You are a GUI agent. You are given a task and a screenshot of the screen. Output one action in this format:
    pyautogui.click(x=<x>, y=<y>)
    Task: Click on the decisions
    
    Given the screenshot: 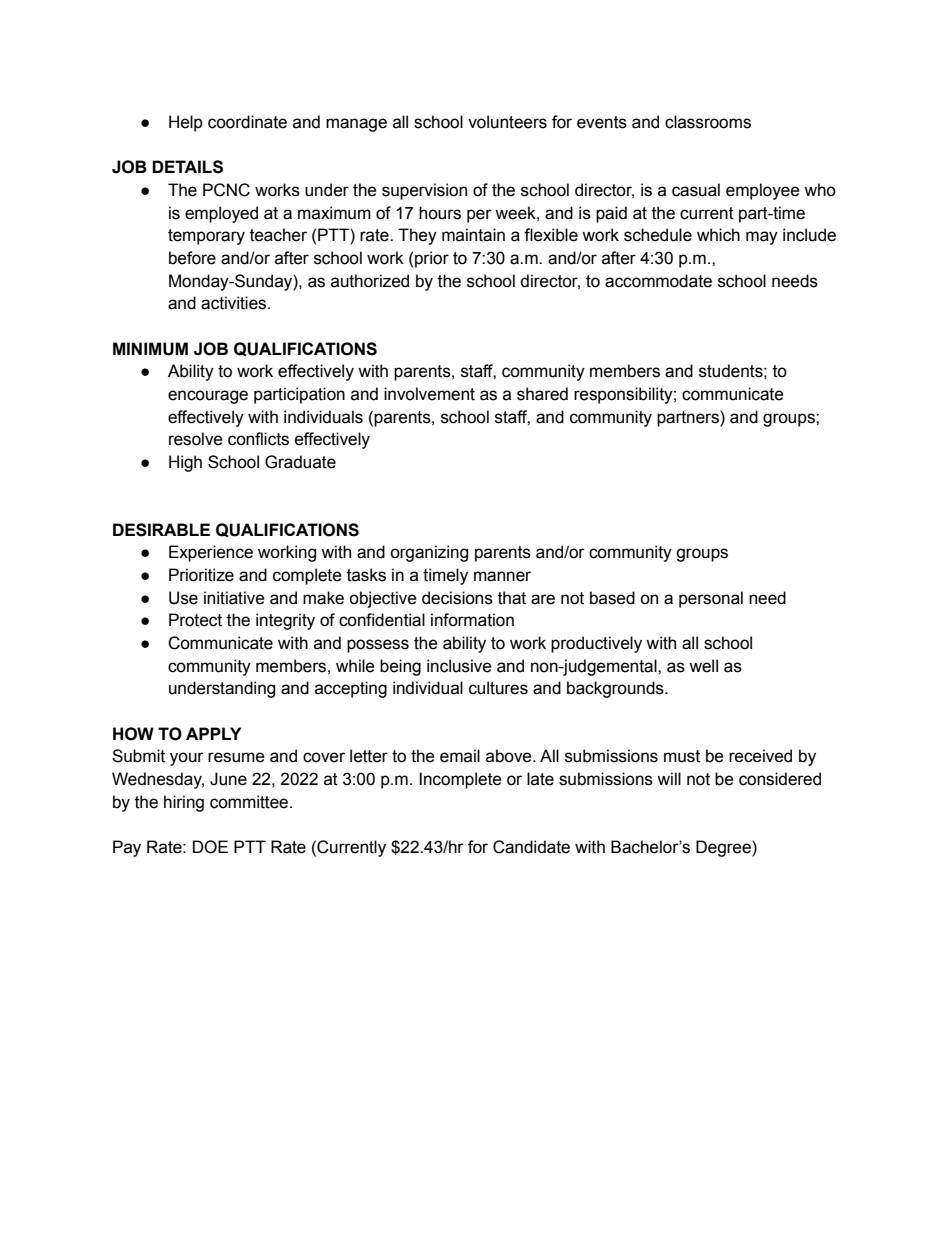 What is the action you would take?
    pyautogui.click(x=457, y=598)
